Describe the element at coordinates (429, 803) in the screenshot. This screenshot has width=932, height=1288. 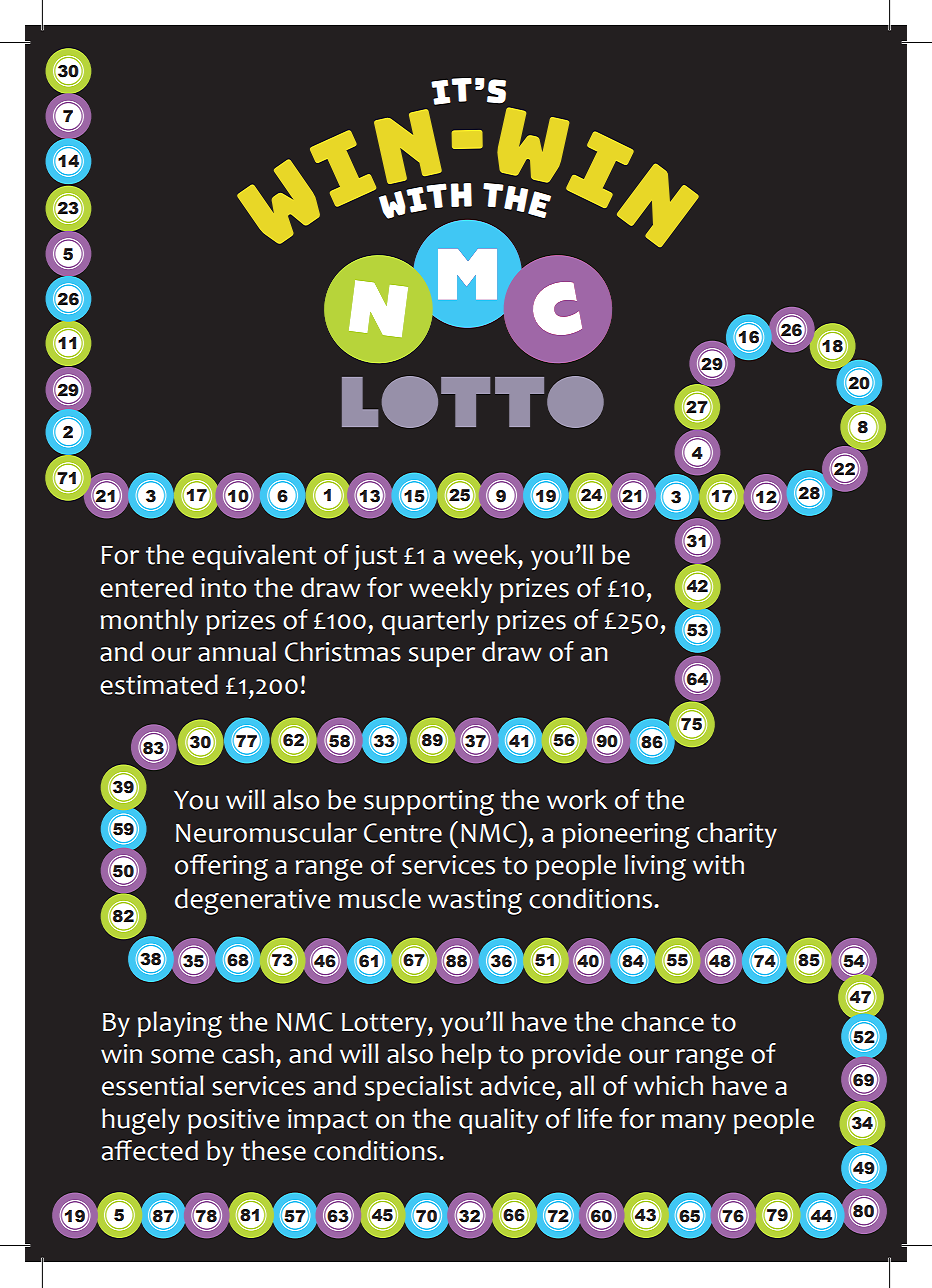
I see `supporting` at that location.
